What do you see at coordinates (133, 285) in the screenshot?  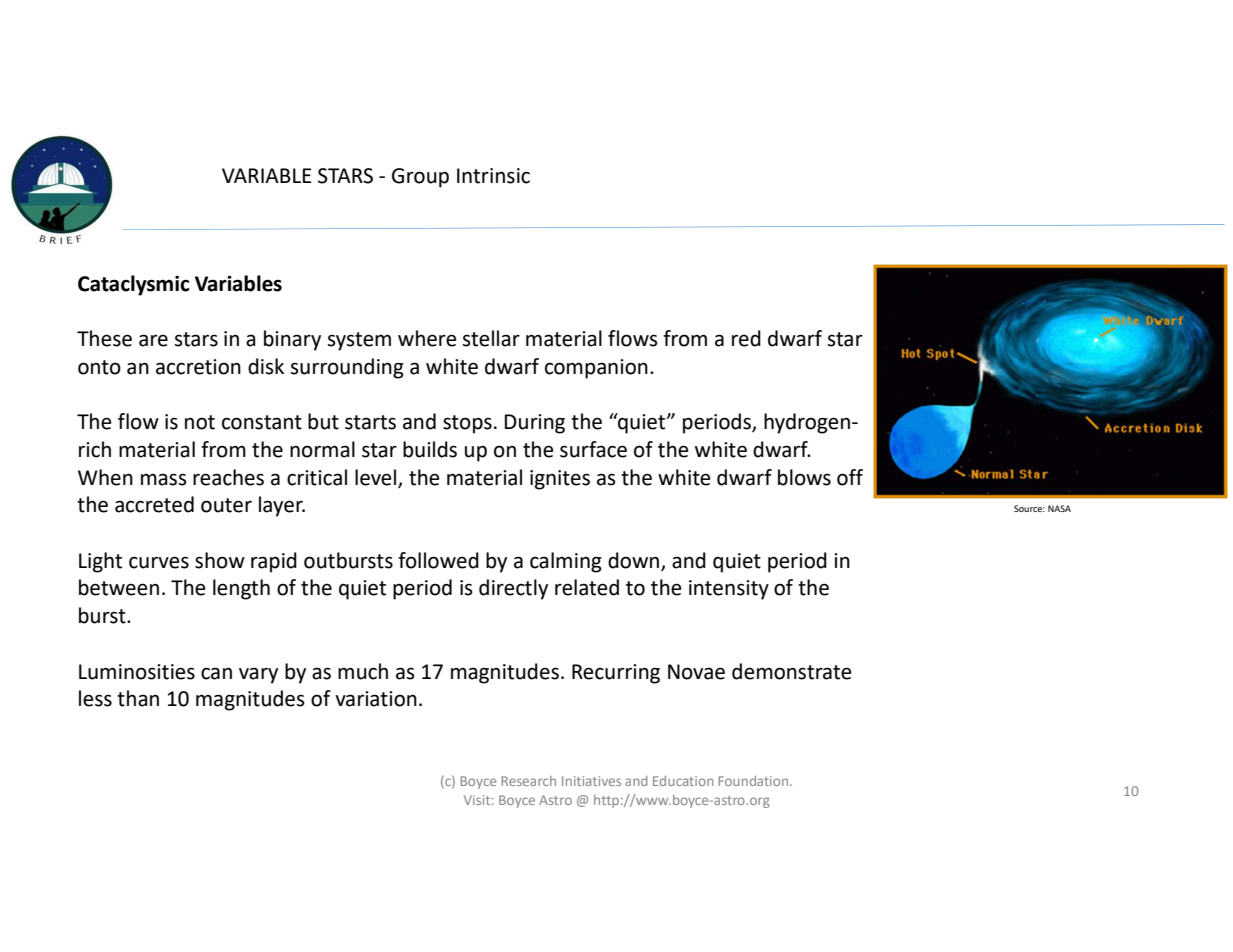 I see `Cataclysmic` at bounding box center [133, 285].
